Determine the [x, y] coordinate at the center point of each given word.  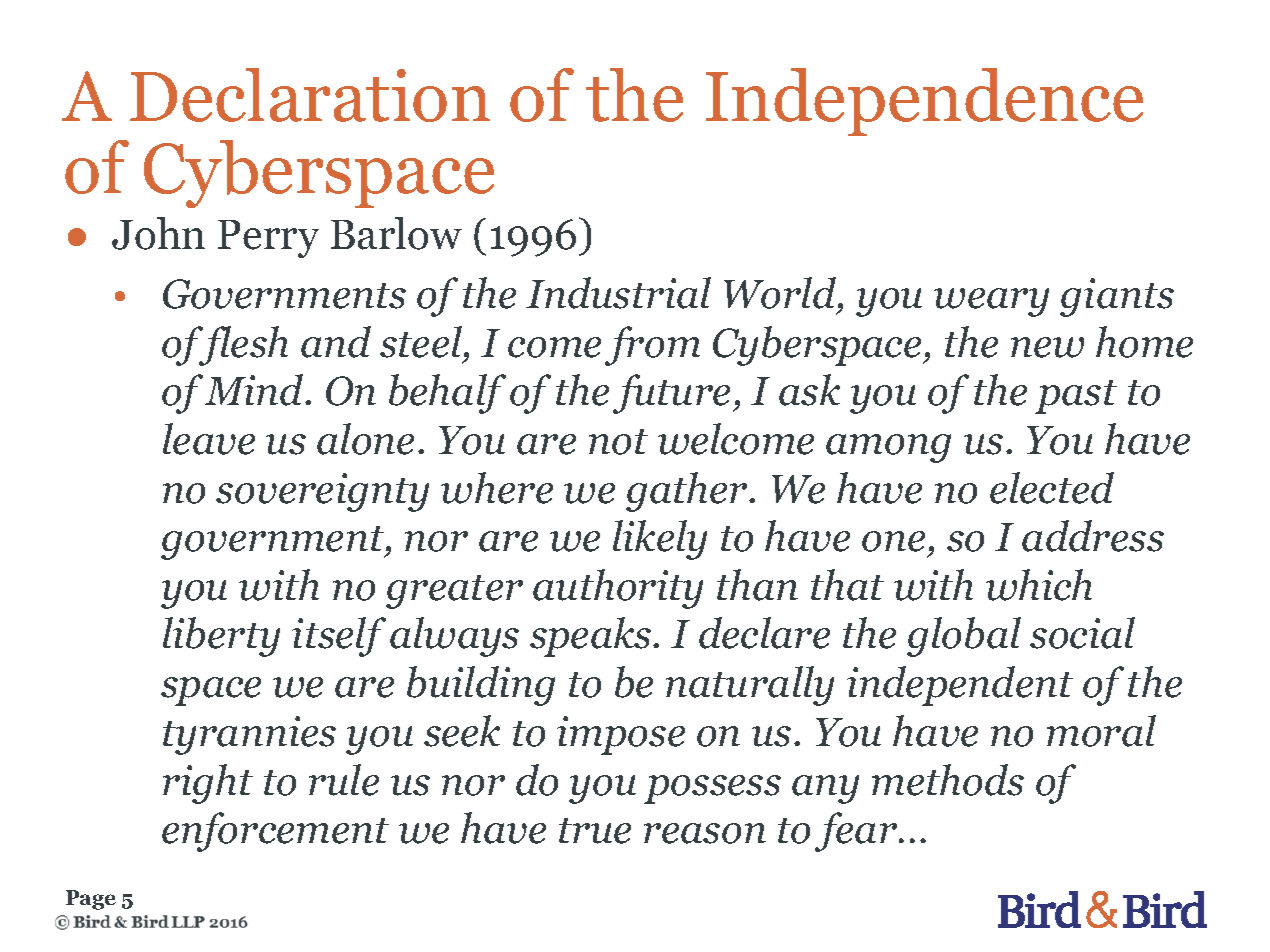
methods [948, 780]
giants [1117, 297]
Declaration [310, 95]
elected [1052, 488]
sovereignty [322, 492]
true [595, 831]
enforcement [275, 832]
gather [688, 492]
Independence [924, 102]
